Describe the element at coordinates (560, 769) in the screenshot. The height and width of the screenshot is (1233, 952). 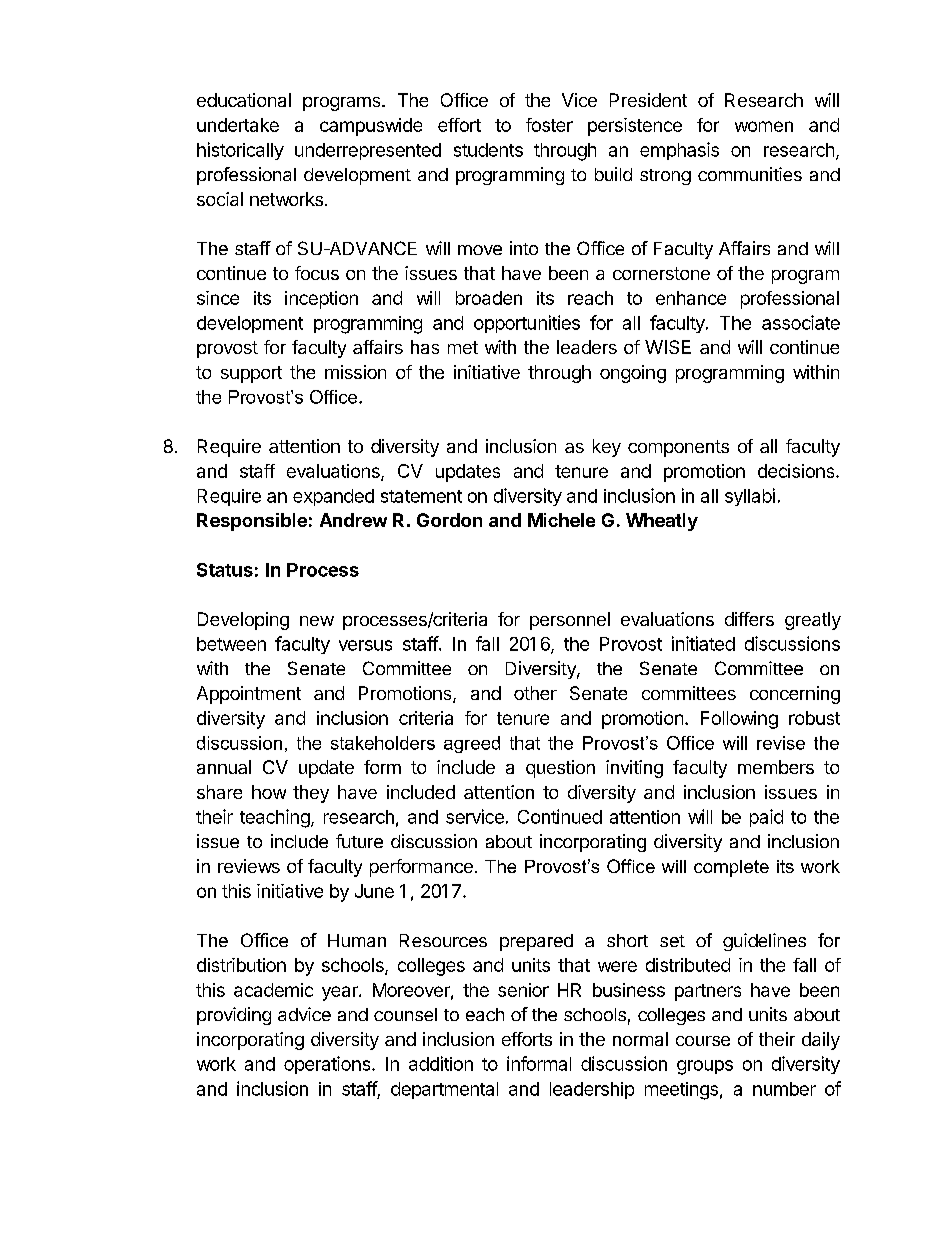
I see `question` at that location.
